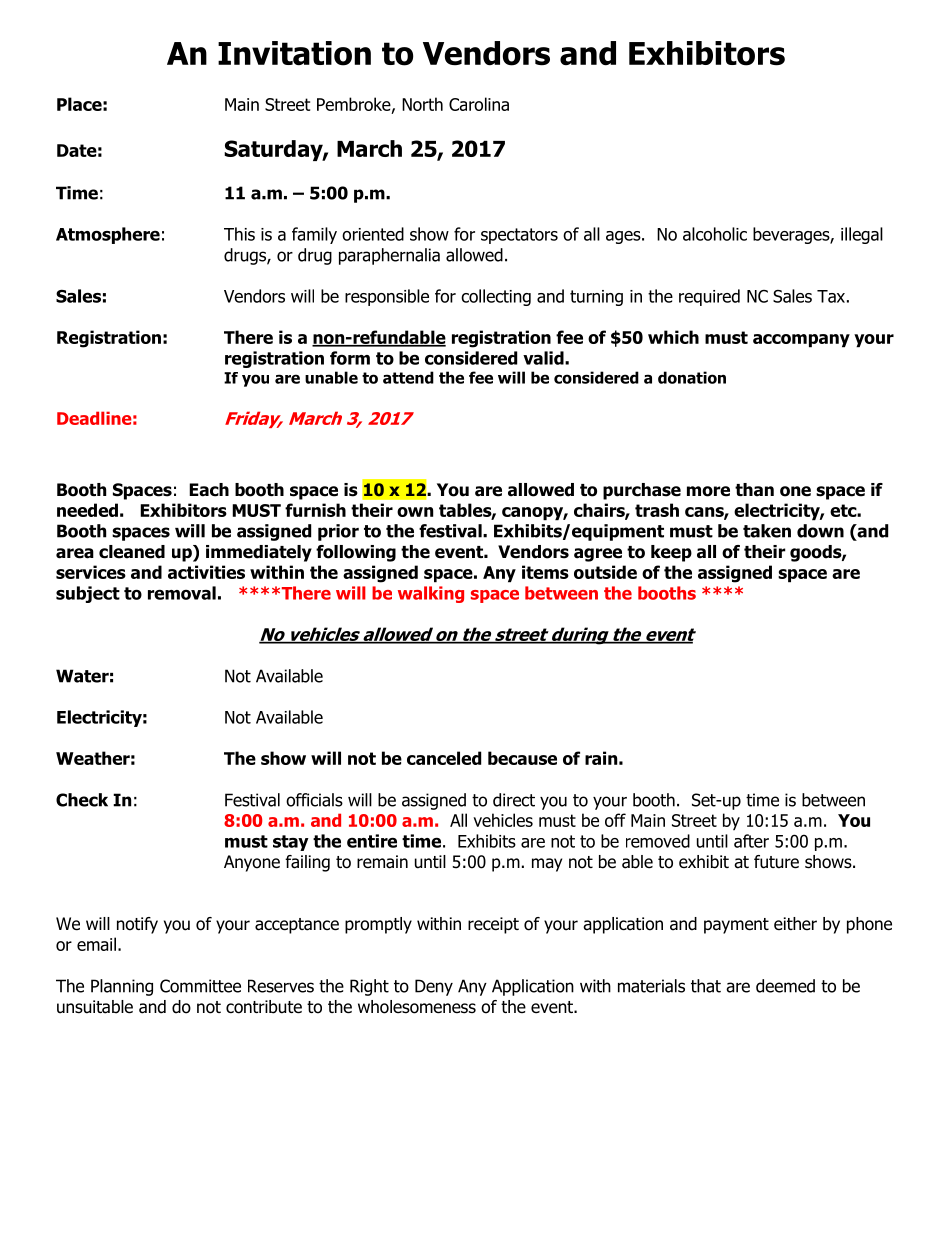 The height and width of the page is (1233, 952). Describe the element at coordinates (444, 758) in the page. I see `canceled` at that location.
